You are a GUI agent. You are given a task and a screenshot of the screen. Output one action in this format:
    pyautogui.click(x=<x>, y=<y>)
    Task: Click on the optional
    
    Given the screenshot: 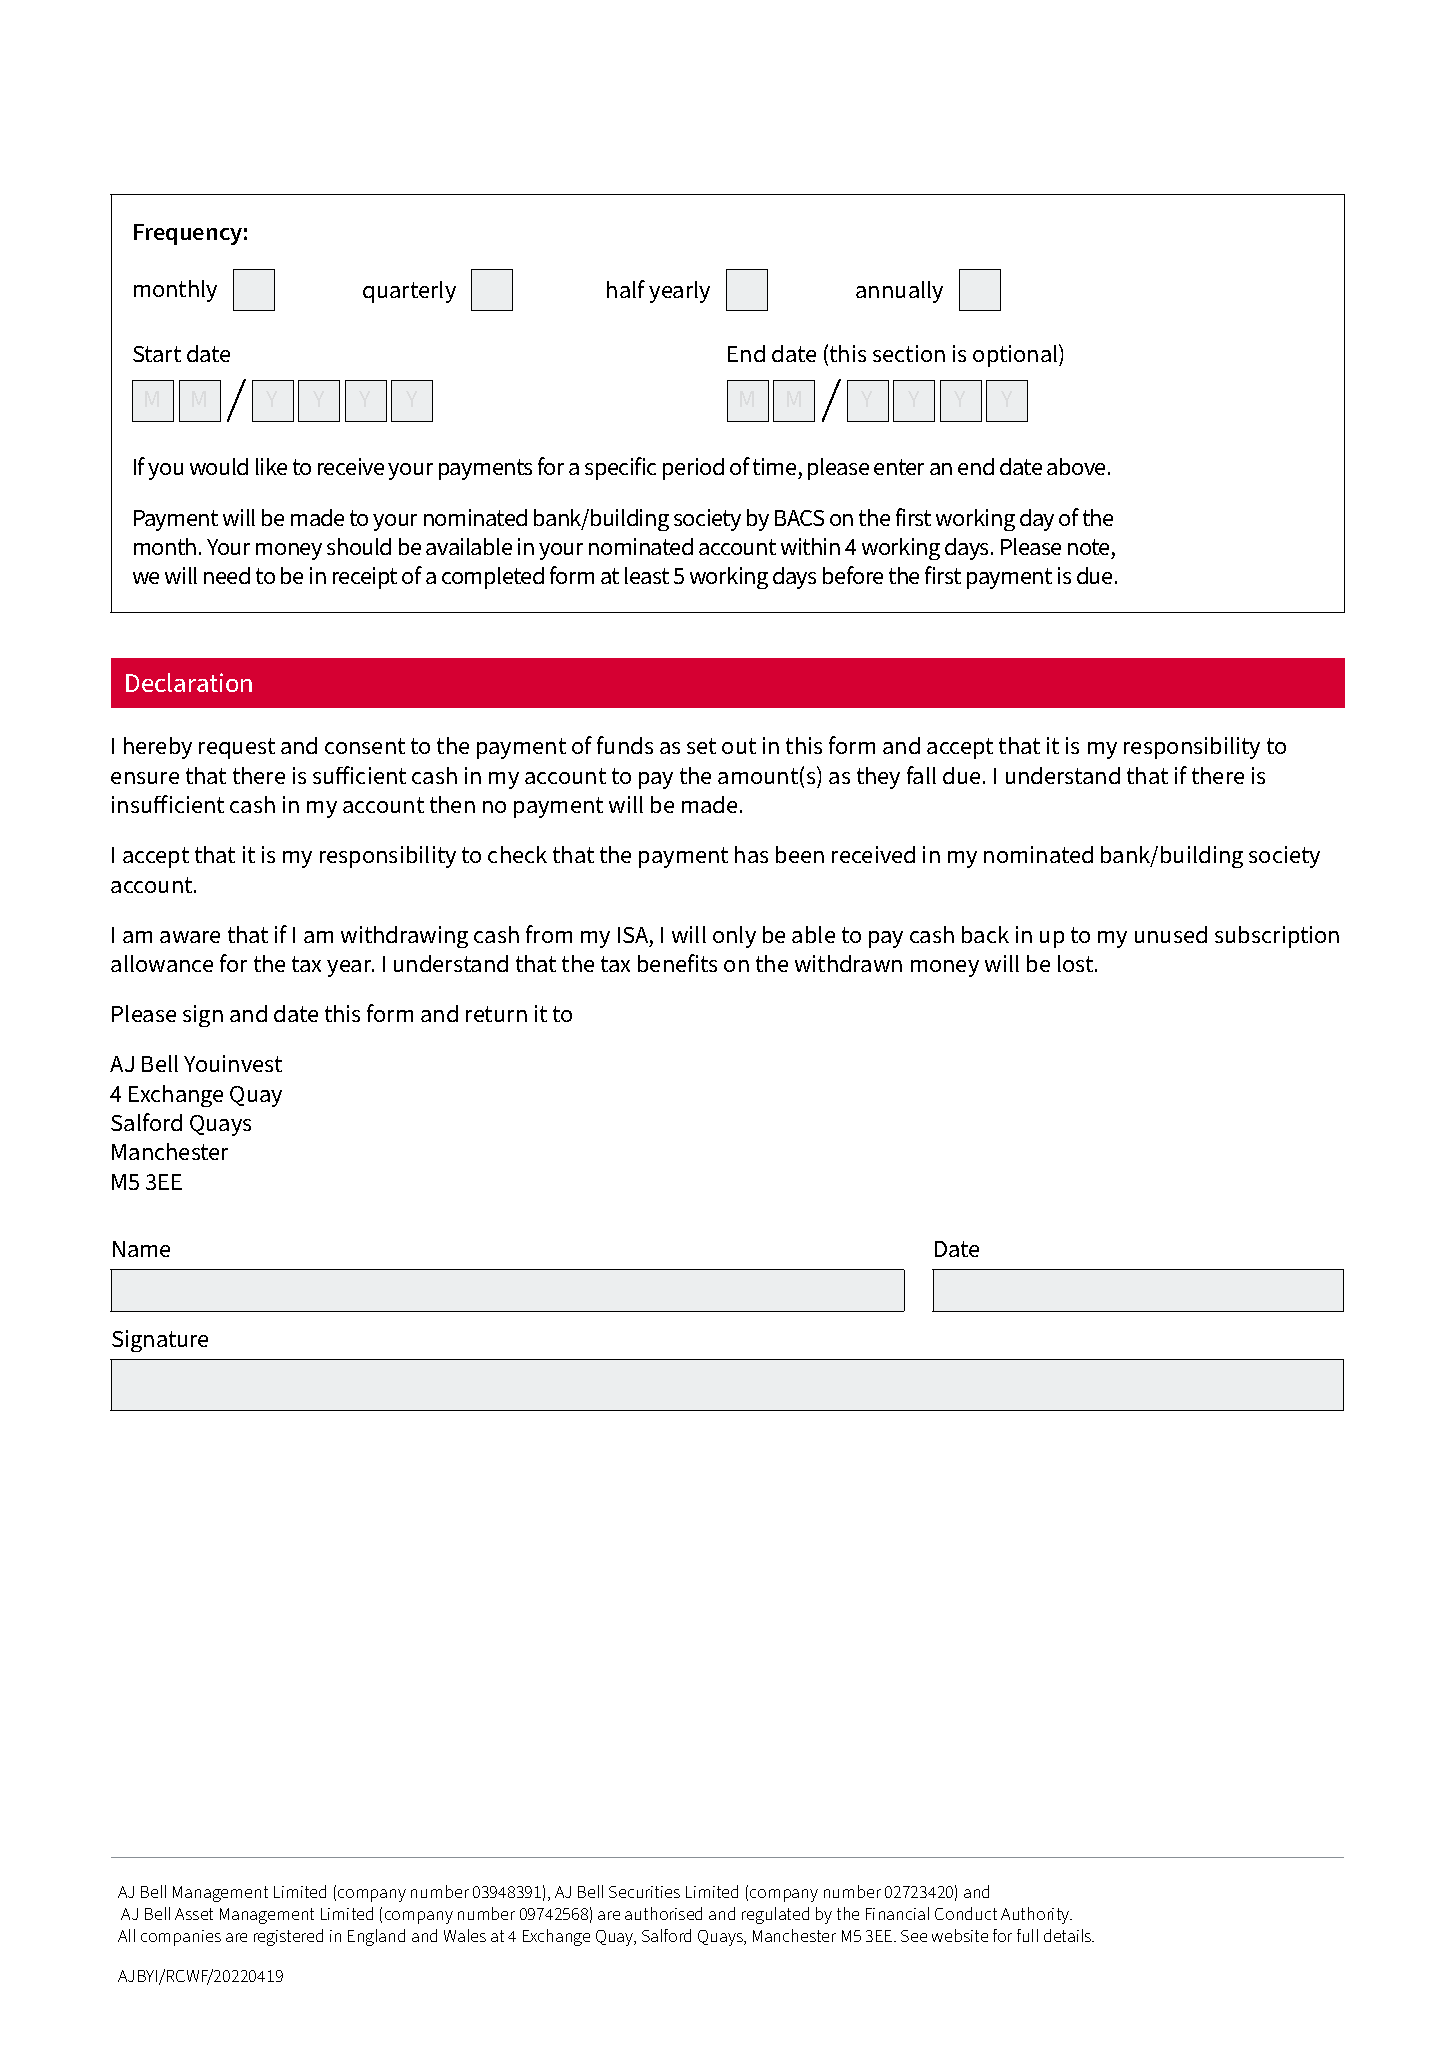 What is the action you would take?
    pyautogui.click(x=1016, y=355)
